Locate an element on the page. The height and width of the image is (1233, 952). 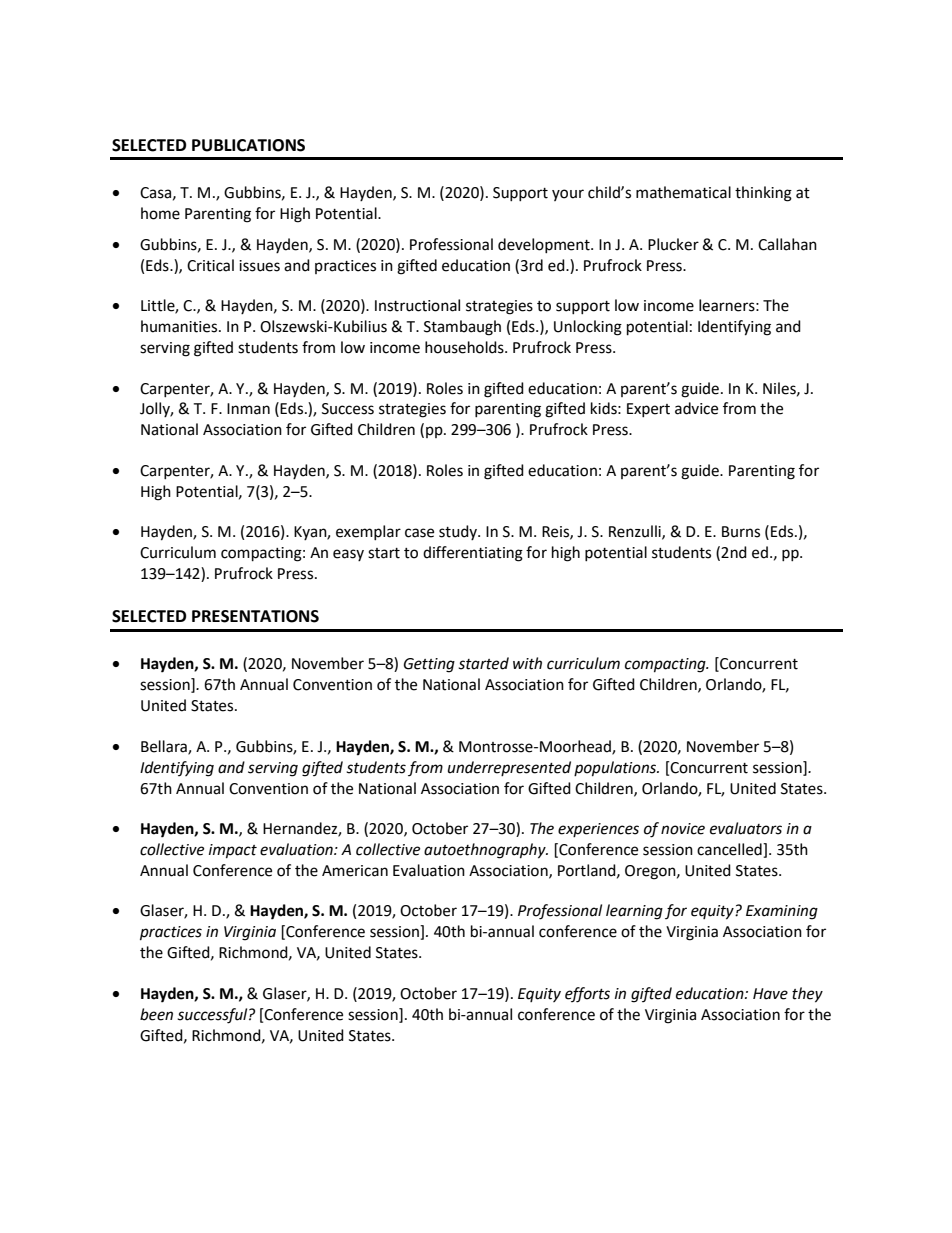
study is located at coordinates (459, 532).
